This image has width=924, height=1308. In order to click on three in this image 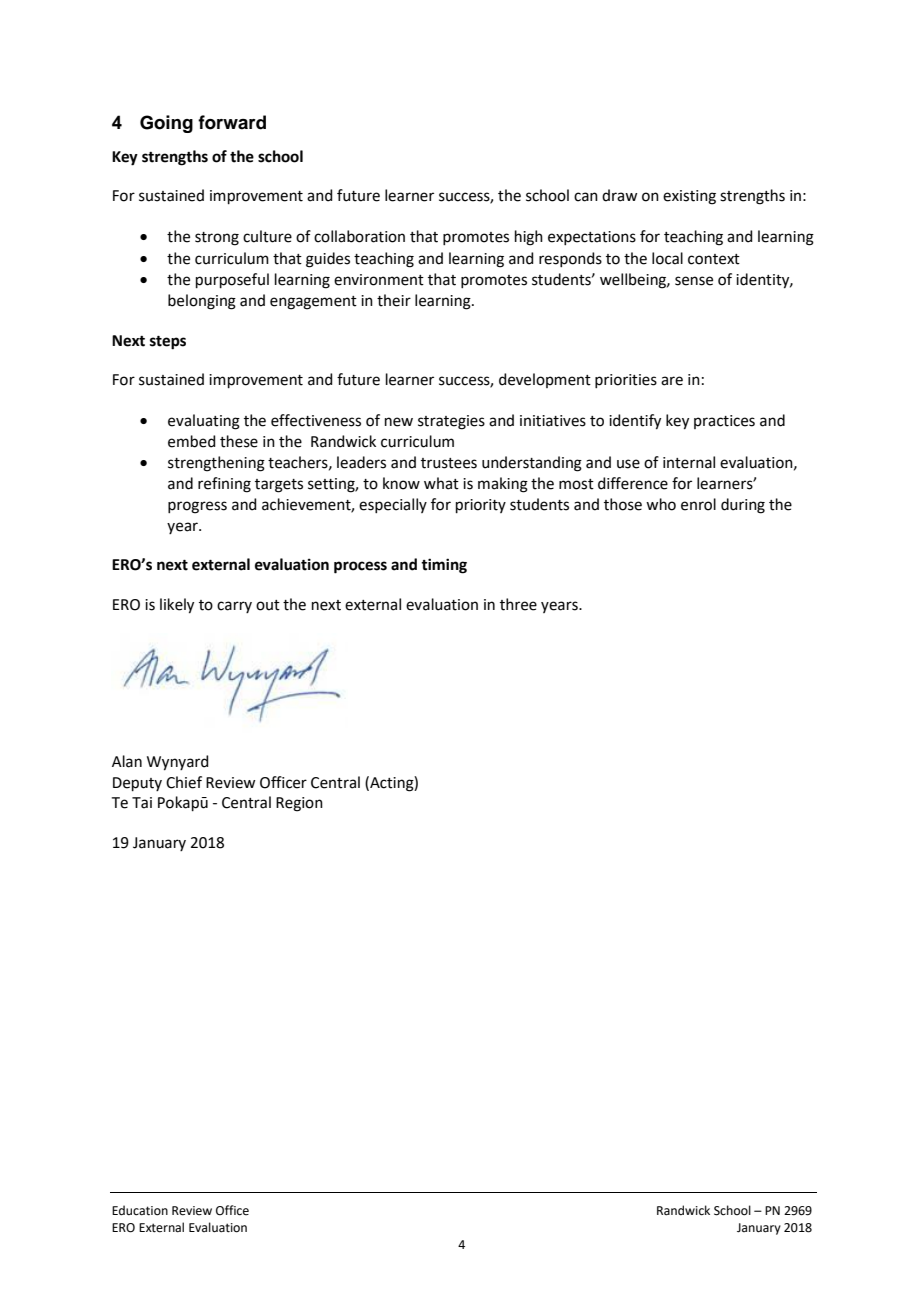, I will do `click(518, 604)`.
